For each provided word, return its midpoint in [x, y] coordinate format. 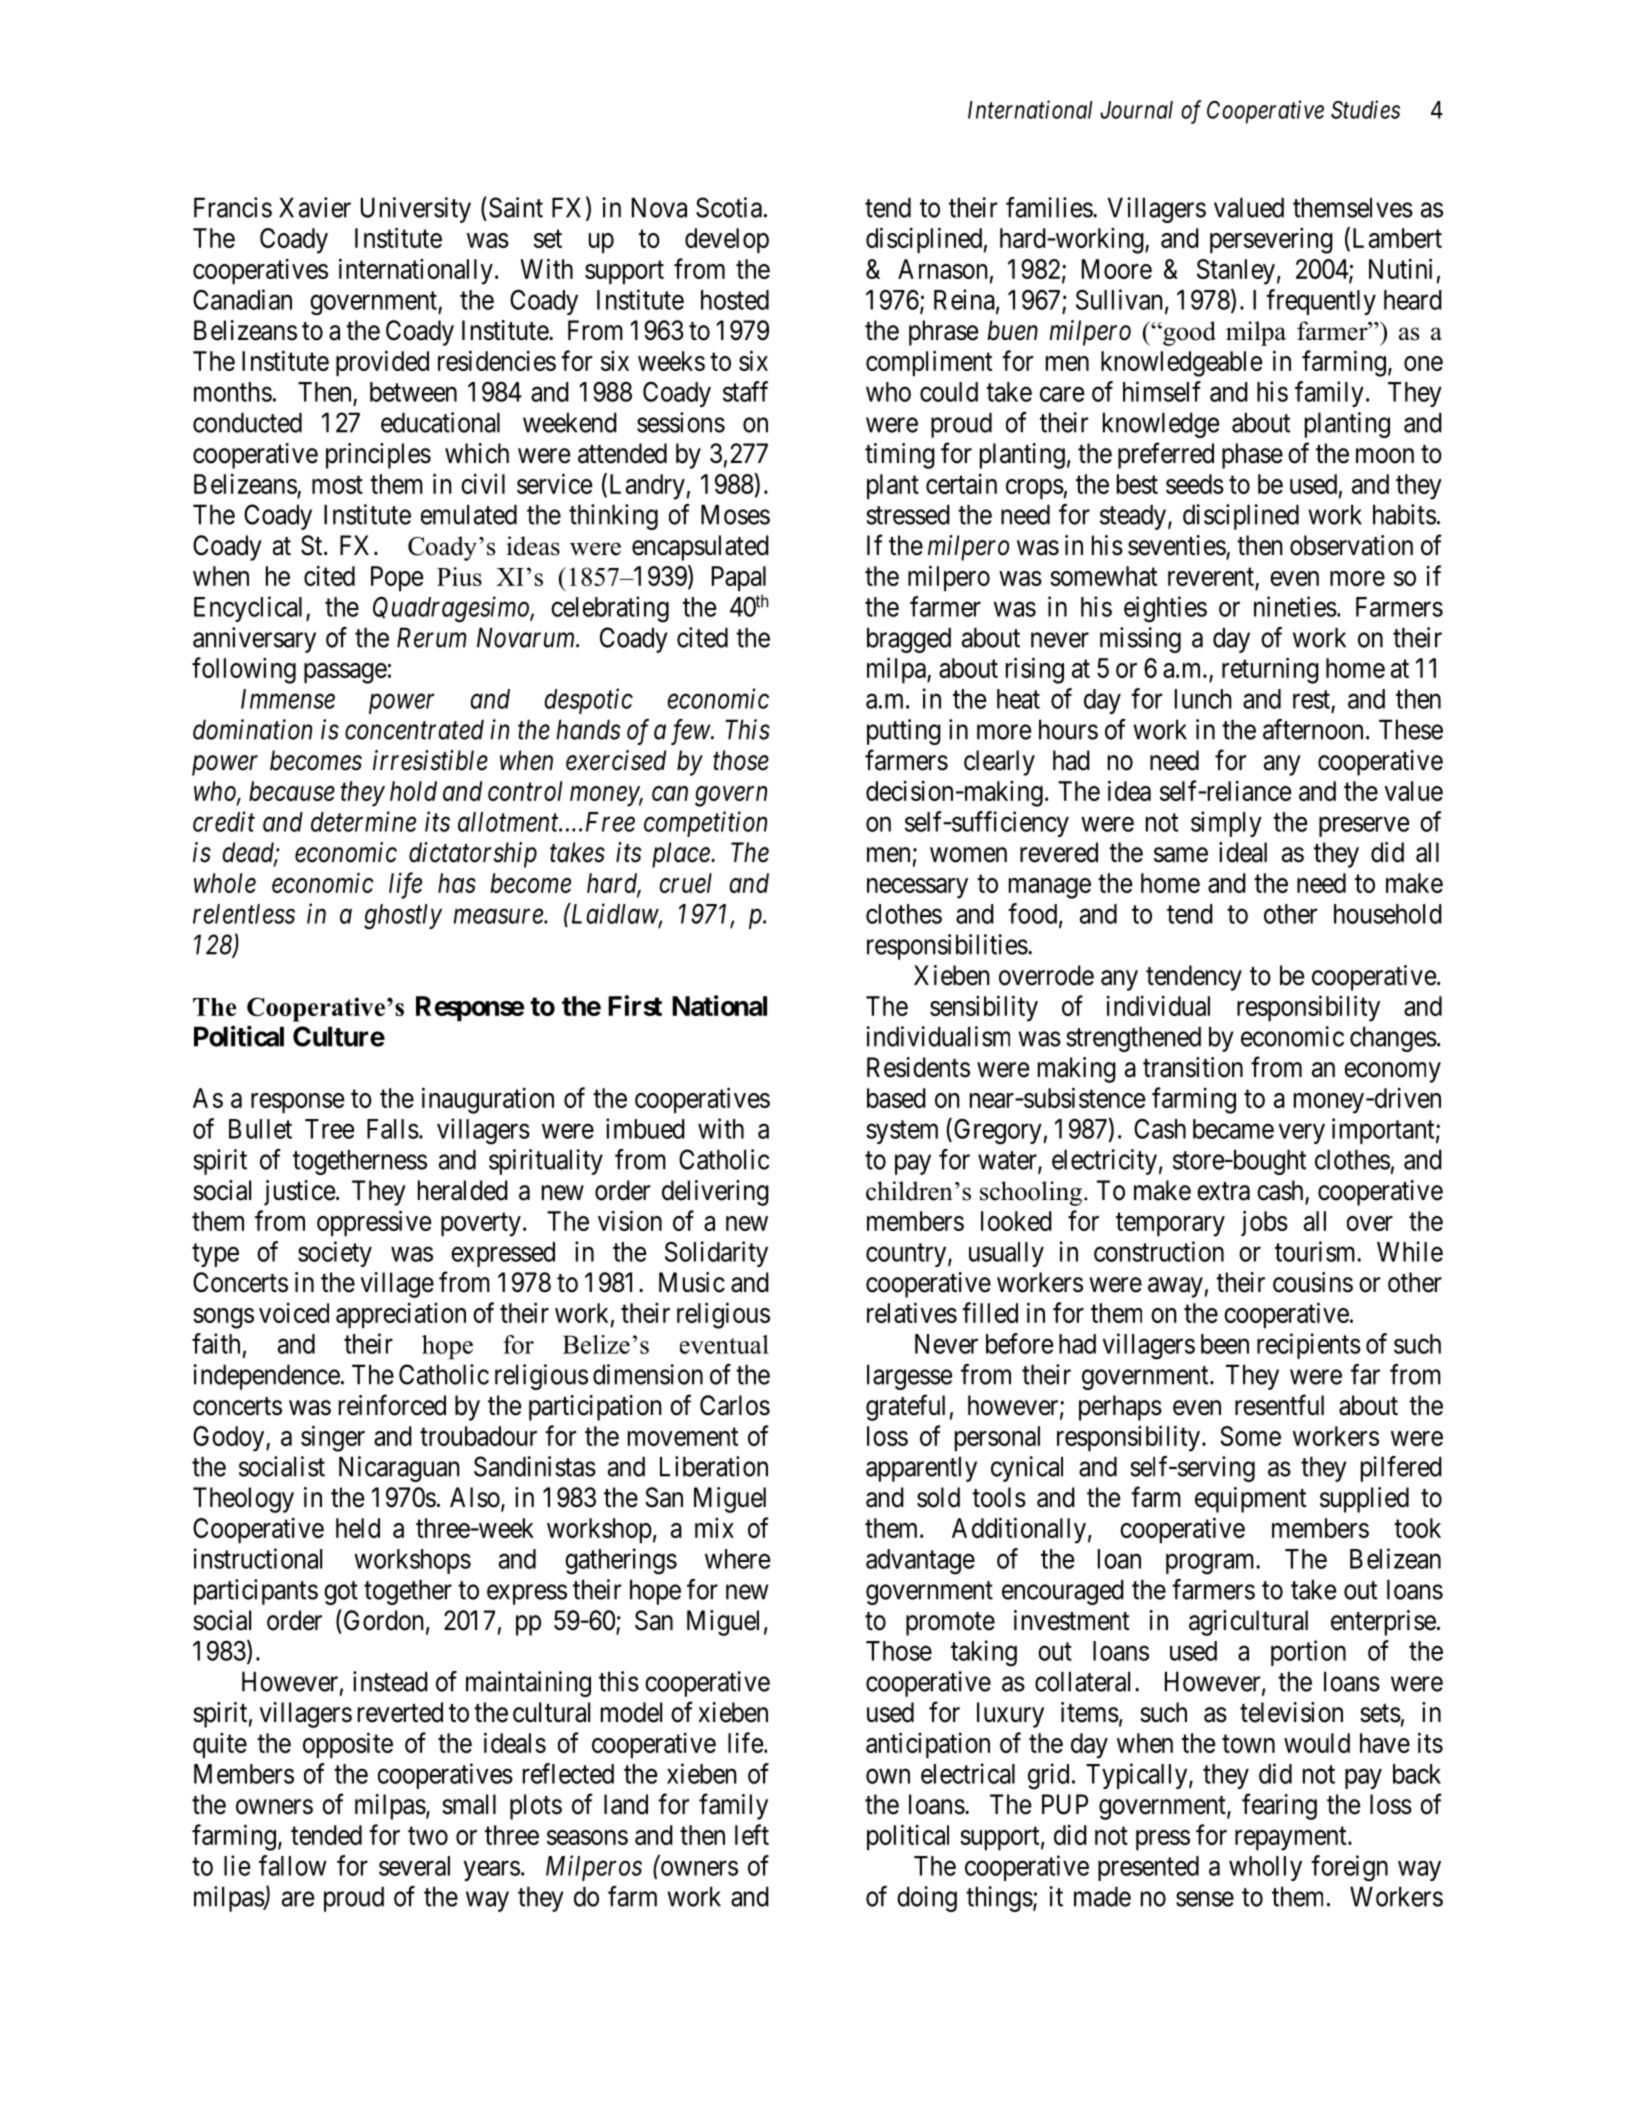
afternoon [1313, 729]
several [414, 1866]
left [752, 1834]
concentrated [414, 729]
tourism [1316, 1251]
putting [904, 732]
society [335, 1254]
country [907, 1255]
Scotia [729, 207]
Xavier [315, 207]
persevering [1271, 241]
